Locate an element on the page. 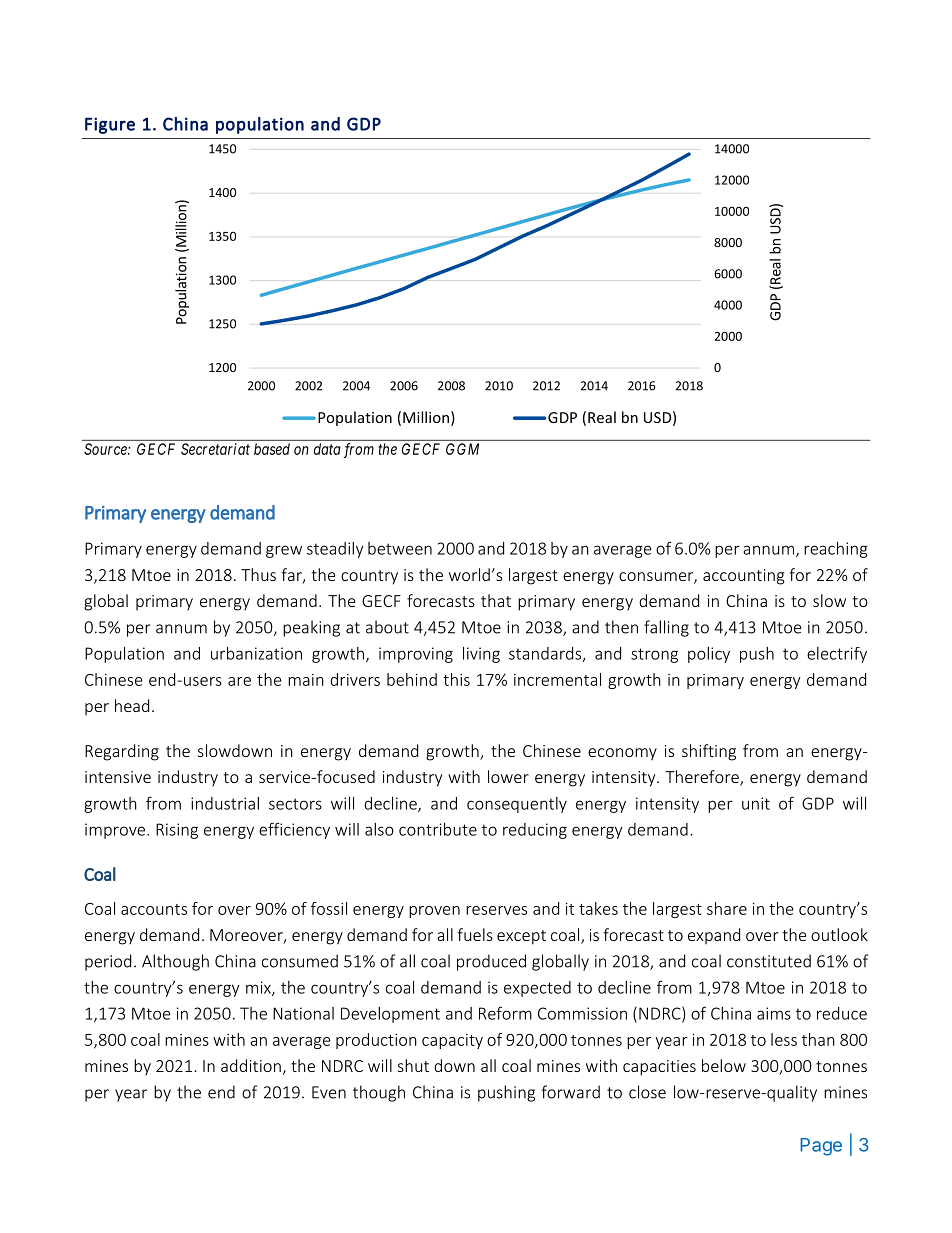 The width and height of the page is (952, 1233). Secretariat is located at coordinates (215, 449).
